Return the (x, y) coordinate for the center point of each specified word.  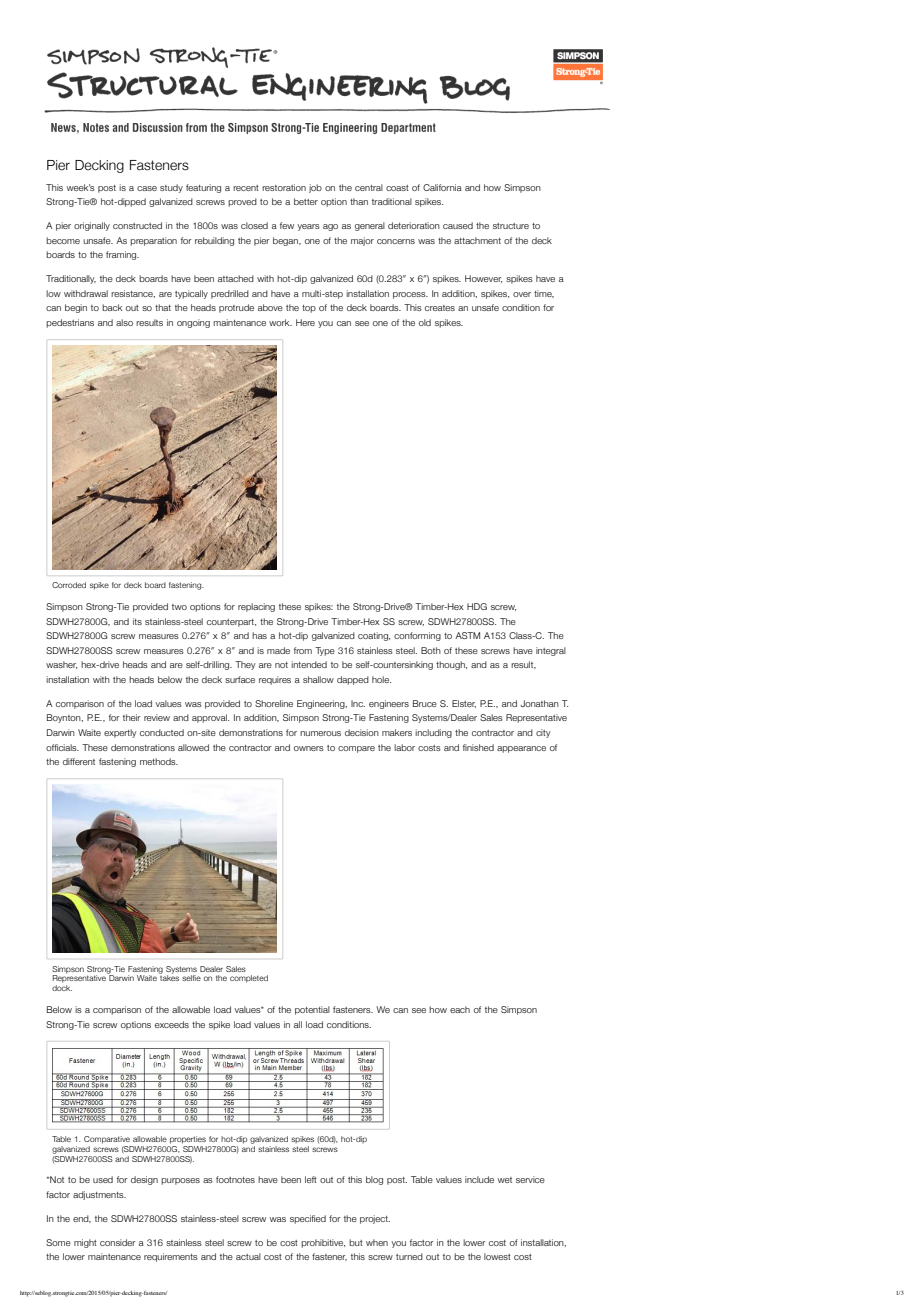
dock (62, 988)
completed (249, 979)
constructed (137, 225)
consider (118, 1242)
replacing (256, 607)
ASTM (467, 635)
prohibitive (323, 1243)
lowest (497, 1256)
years (308, 227)
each (460, 1009)
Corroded (69, 585)
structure (511, 226)
